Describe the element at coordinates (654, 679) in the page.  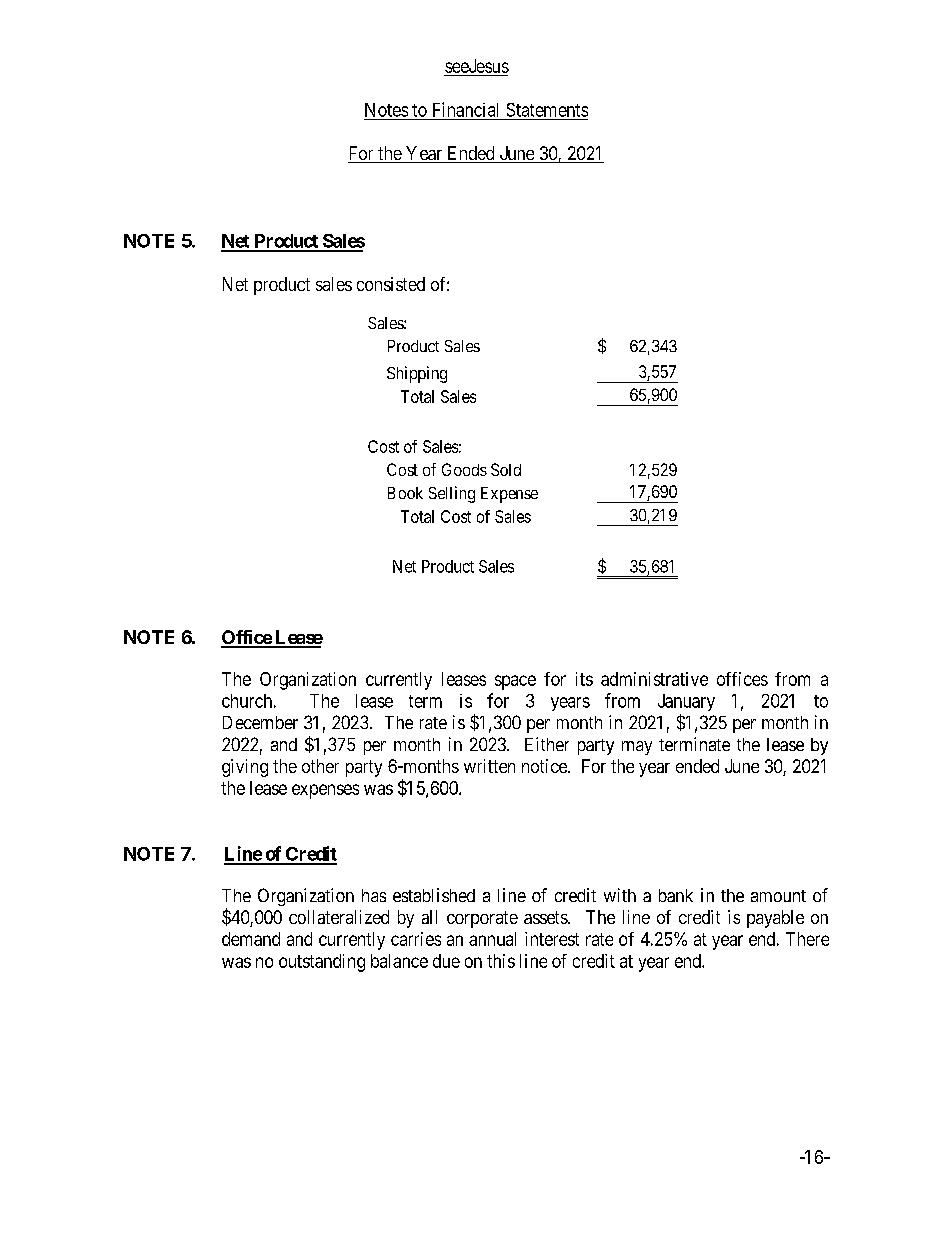
I see `administrative` at that location.
